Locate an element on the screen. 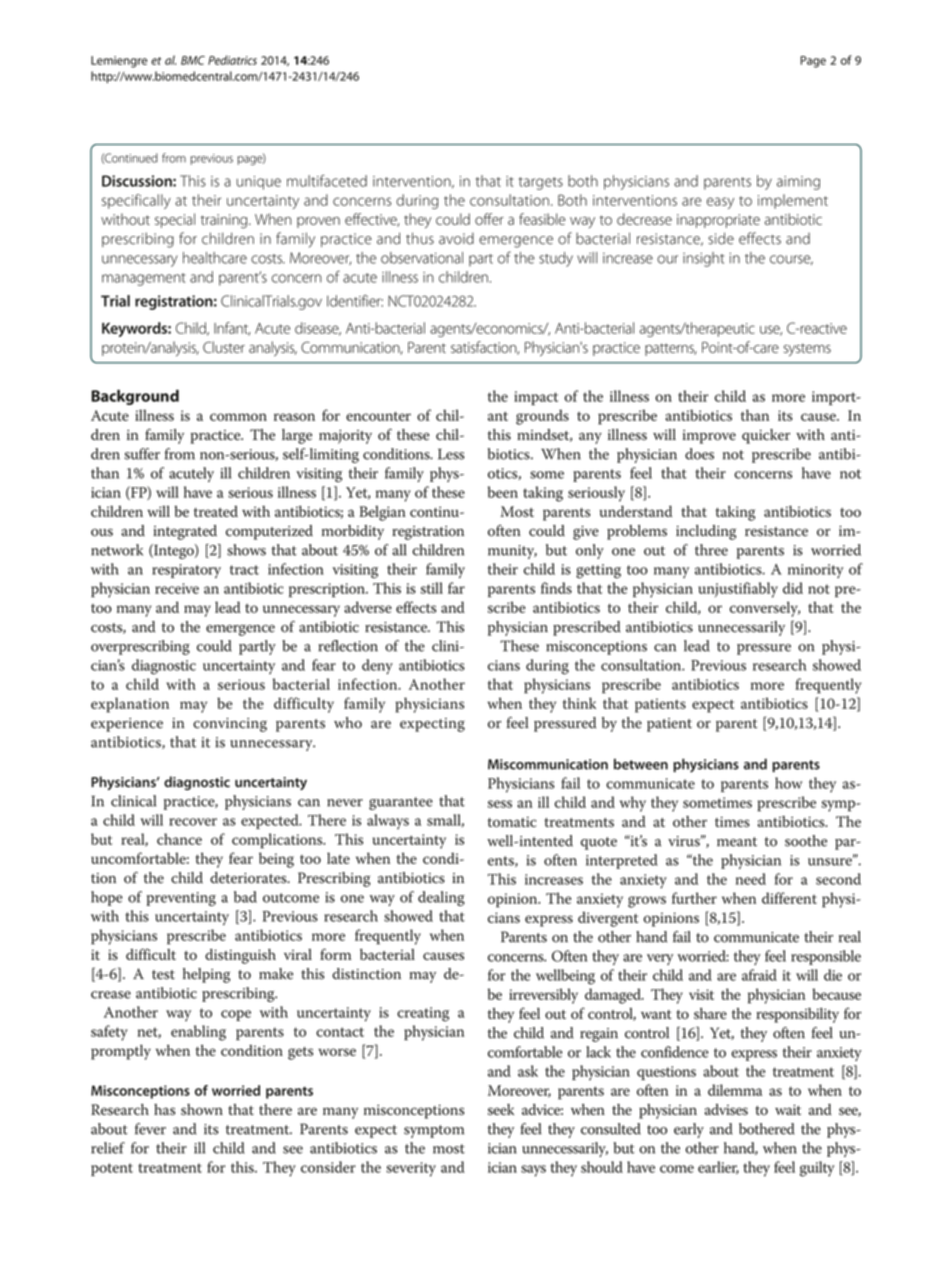 This screenshot has height=1270, width=952. aiming is located at coordinates (798, 183).
